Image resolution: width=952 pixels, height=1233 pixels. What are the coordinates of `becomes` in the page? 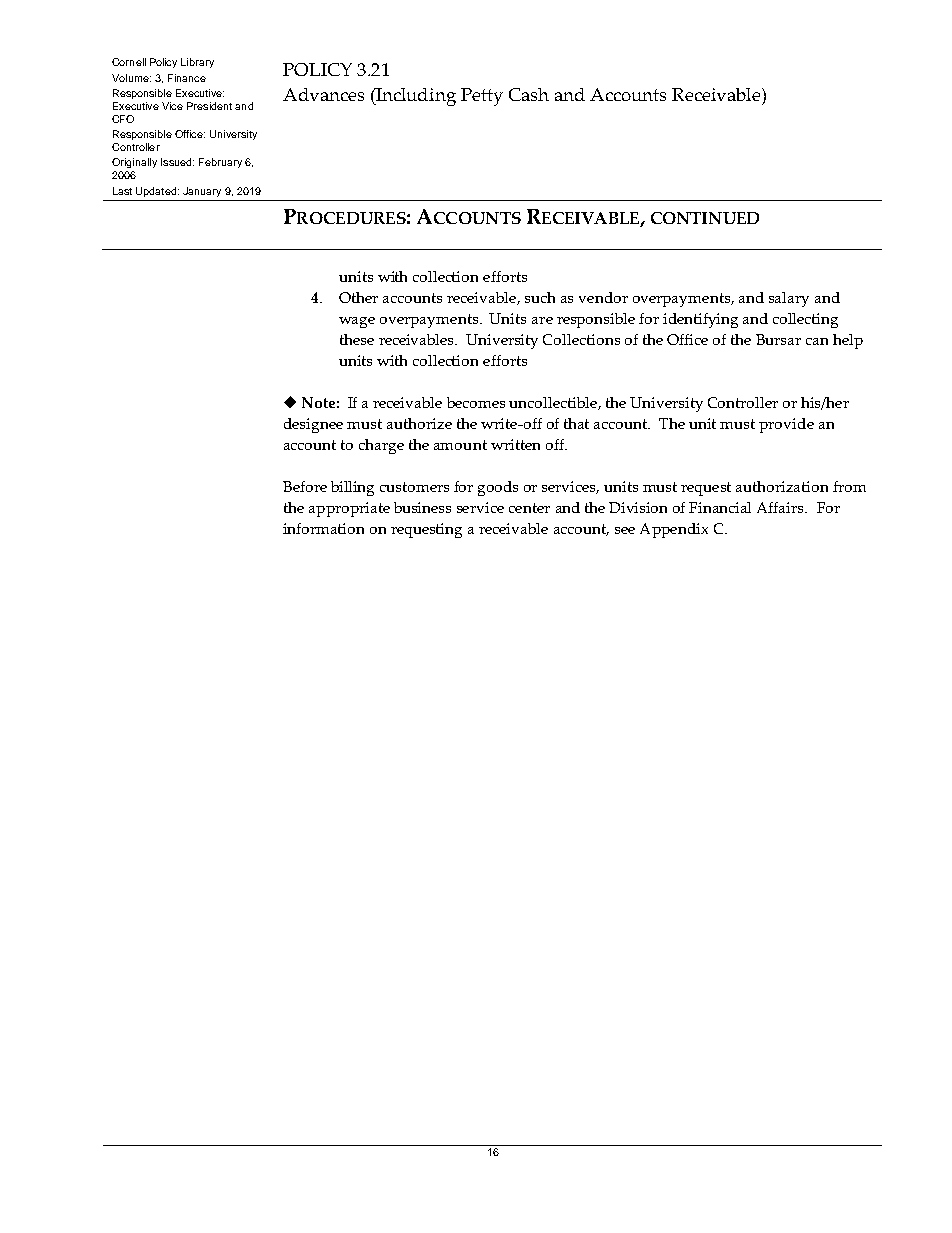 It's located at (476, 402).
